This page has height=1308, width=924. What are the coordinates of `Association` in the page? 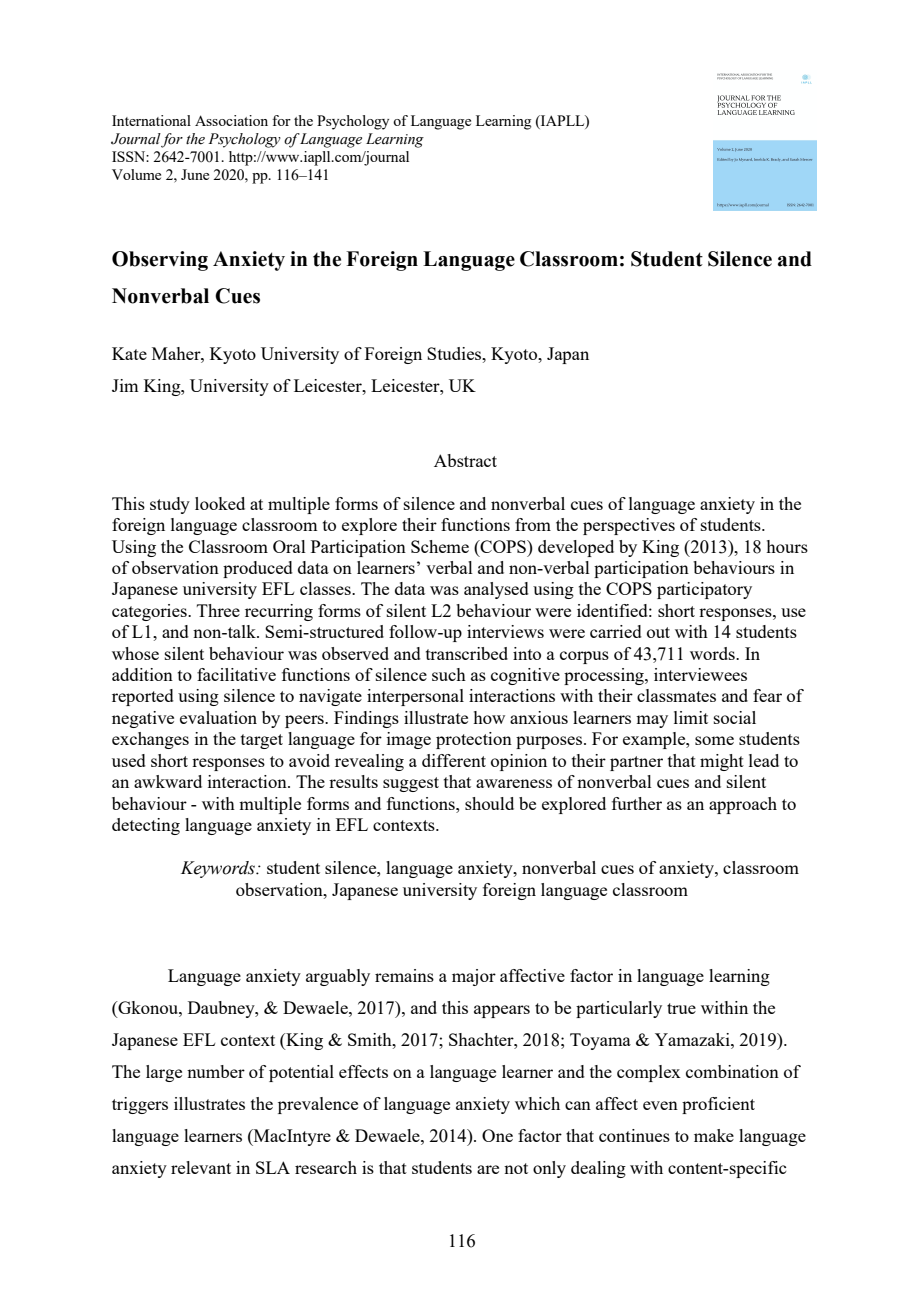 It's located at (231, 120).
